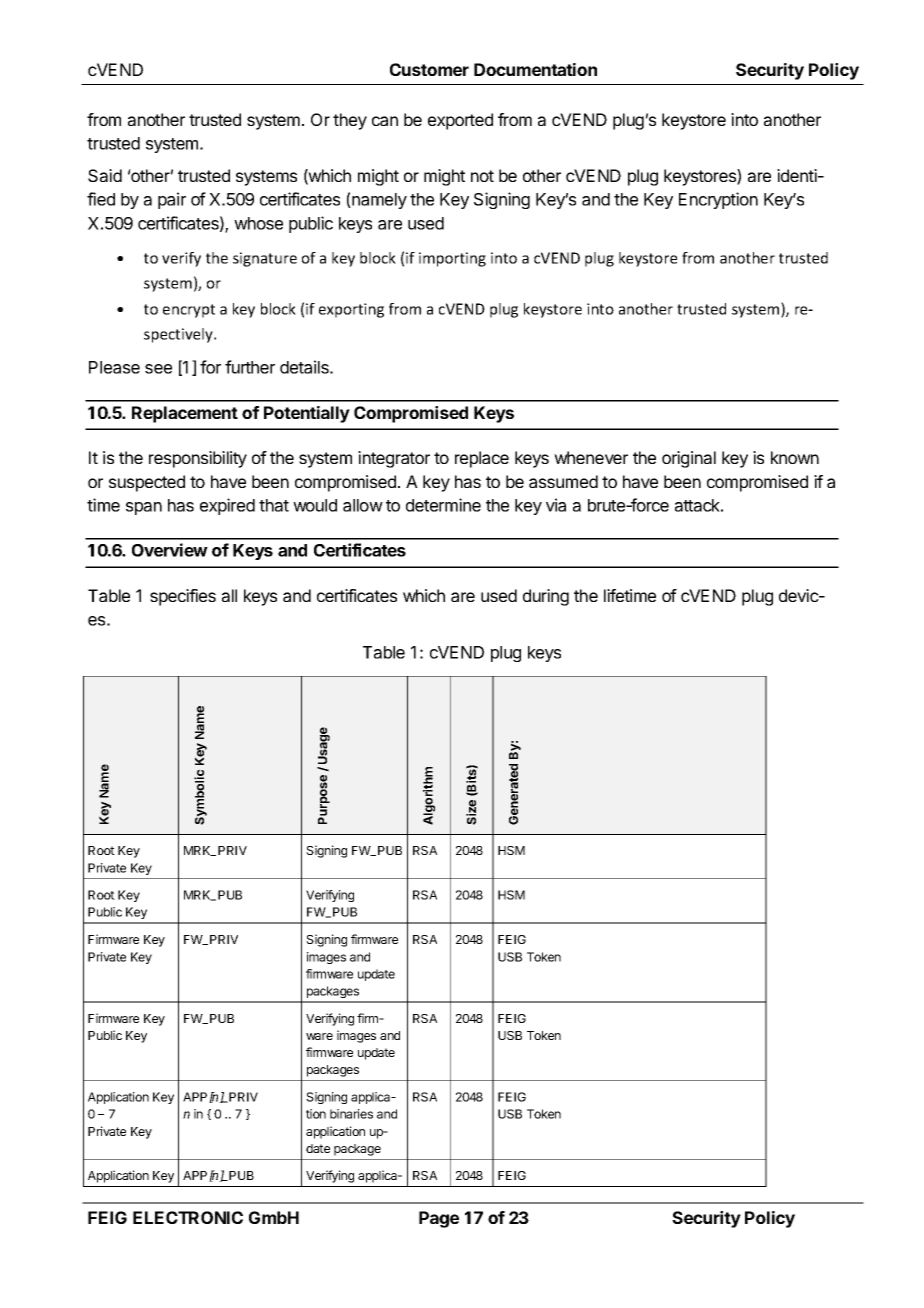  What do you see at coordinates (188, 1217) in the document?
I see `ELECTRONIC` at bounding box center [188, 1217].
